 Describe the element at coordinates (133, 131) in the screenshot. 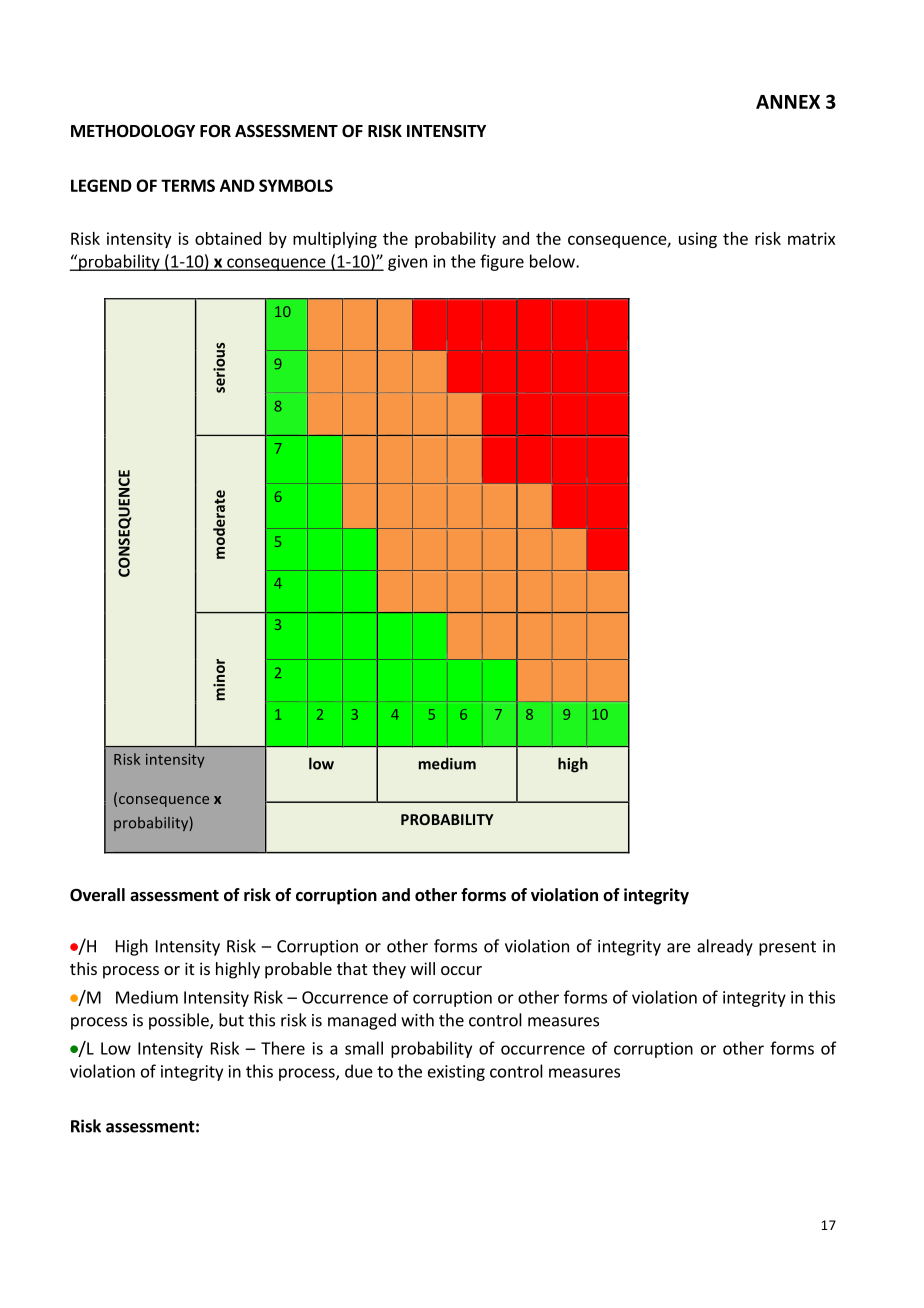

I see `METHODOLOGY` at that location.
